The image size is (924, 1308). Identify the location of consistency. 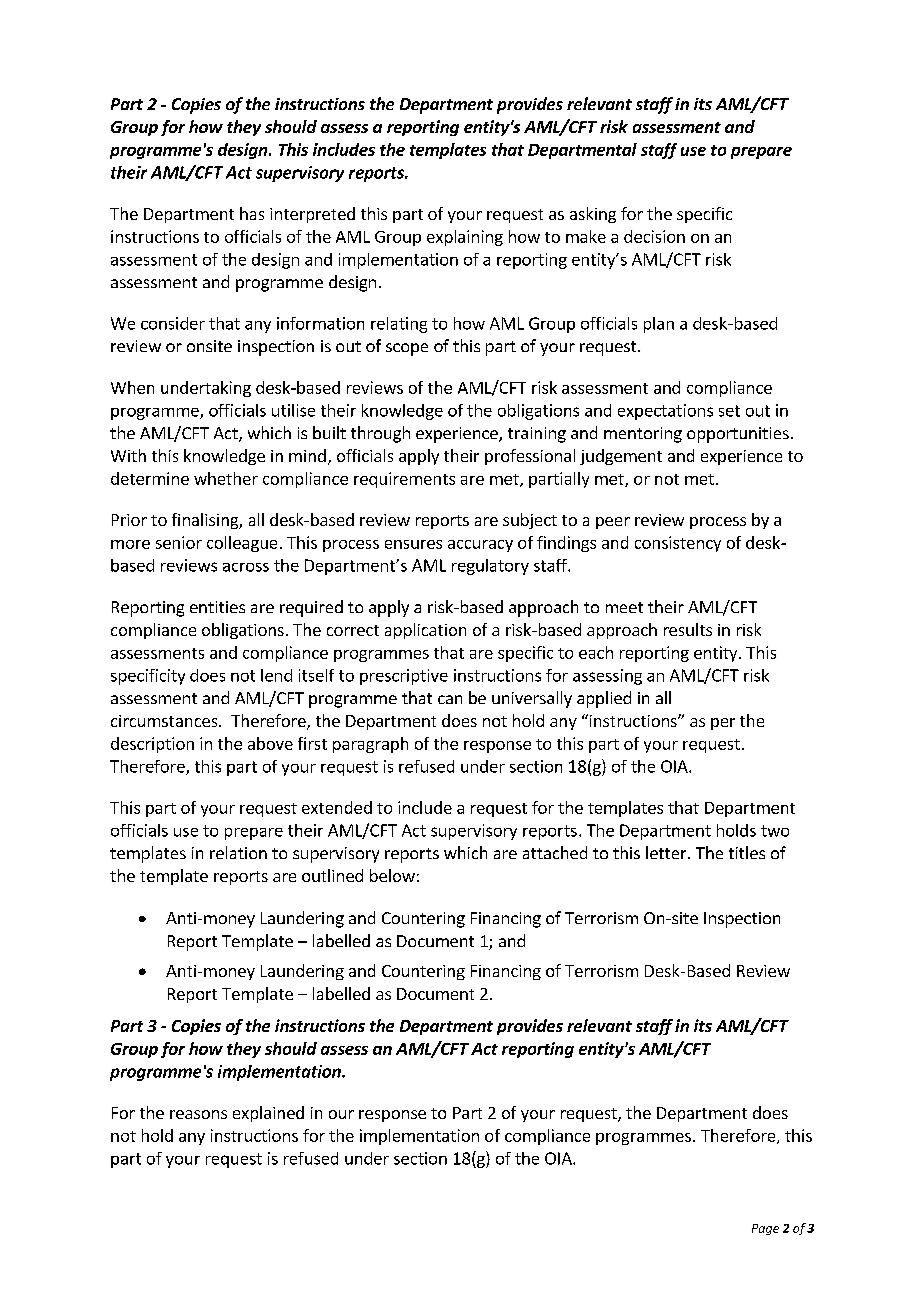
(678, 544).
